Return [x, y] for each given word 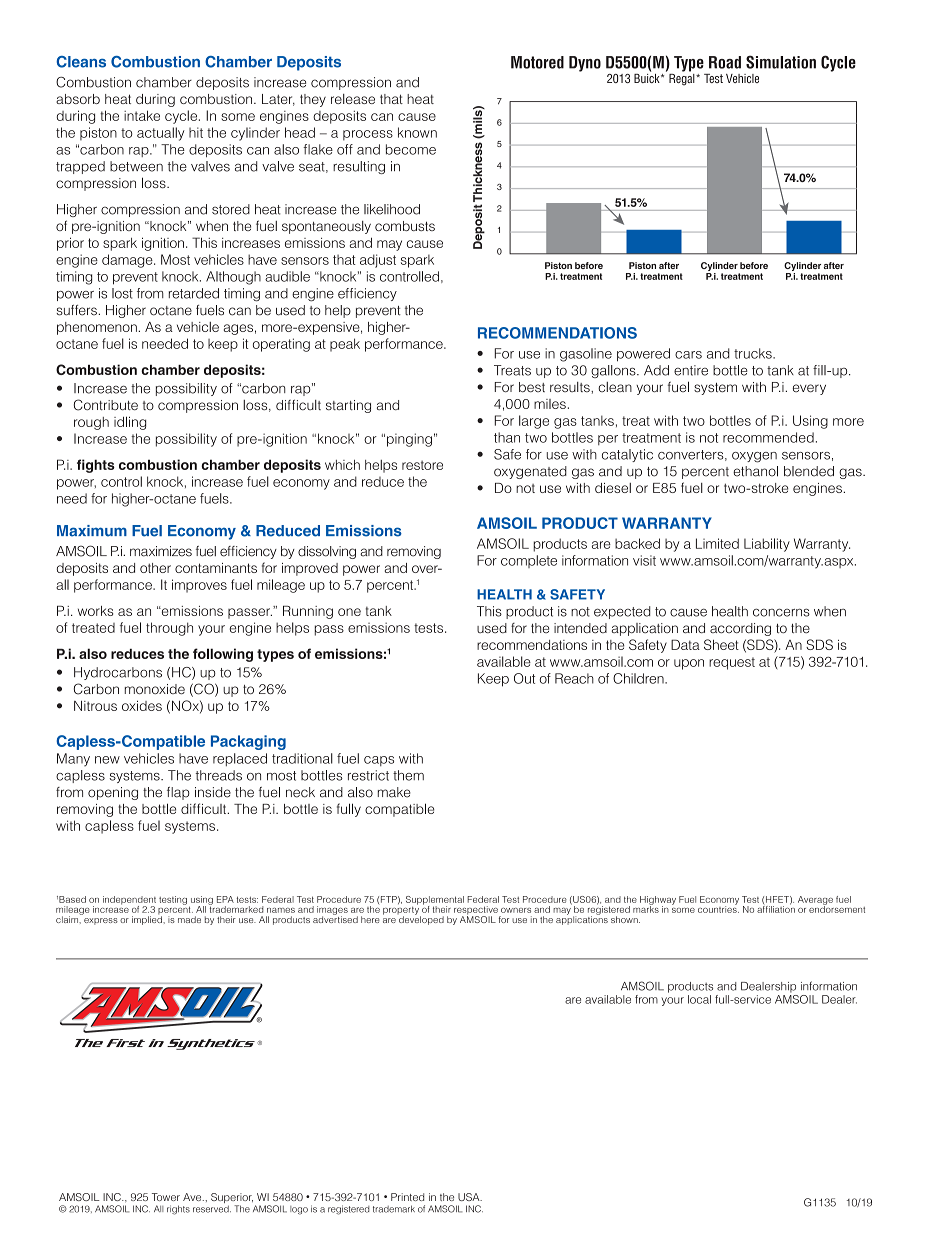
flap [178, 793]
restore [422, 465]
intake [142, 115]
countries [718, 908]
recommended [768, 437]
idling [130, 423]
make [394, 792]
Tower [166, 1197]
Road [725, 62]
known [417, 132]
